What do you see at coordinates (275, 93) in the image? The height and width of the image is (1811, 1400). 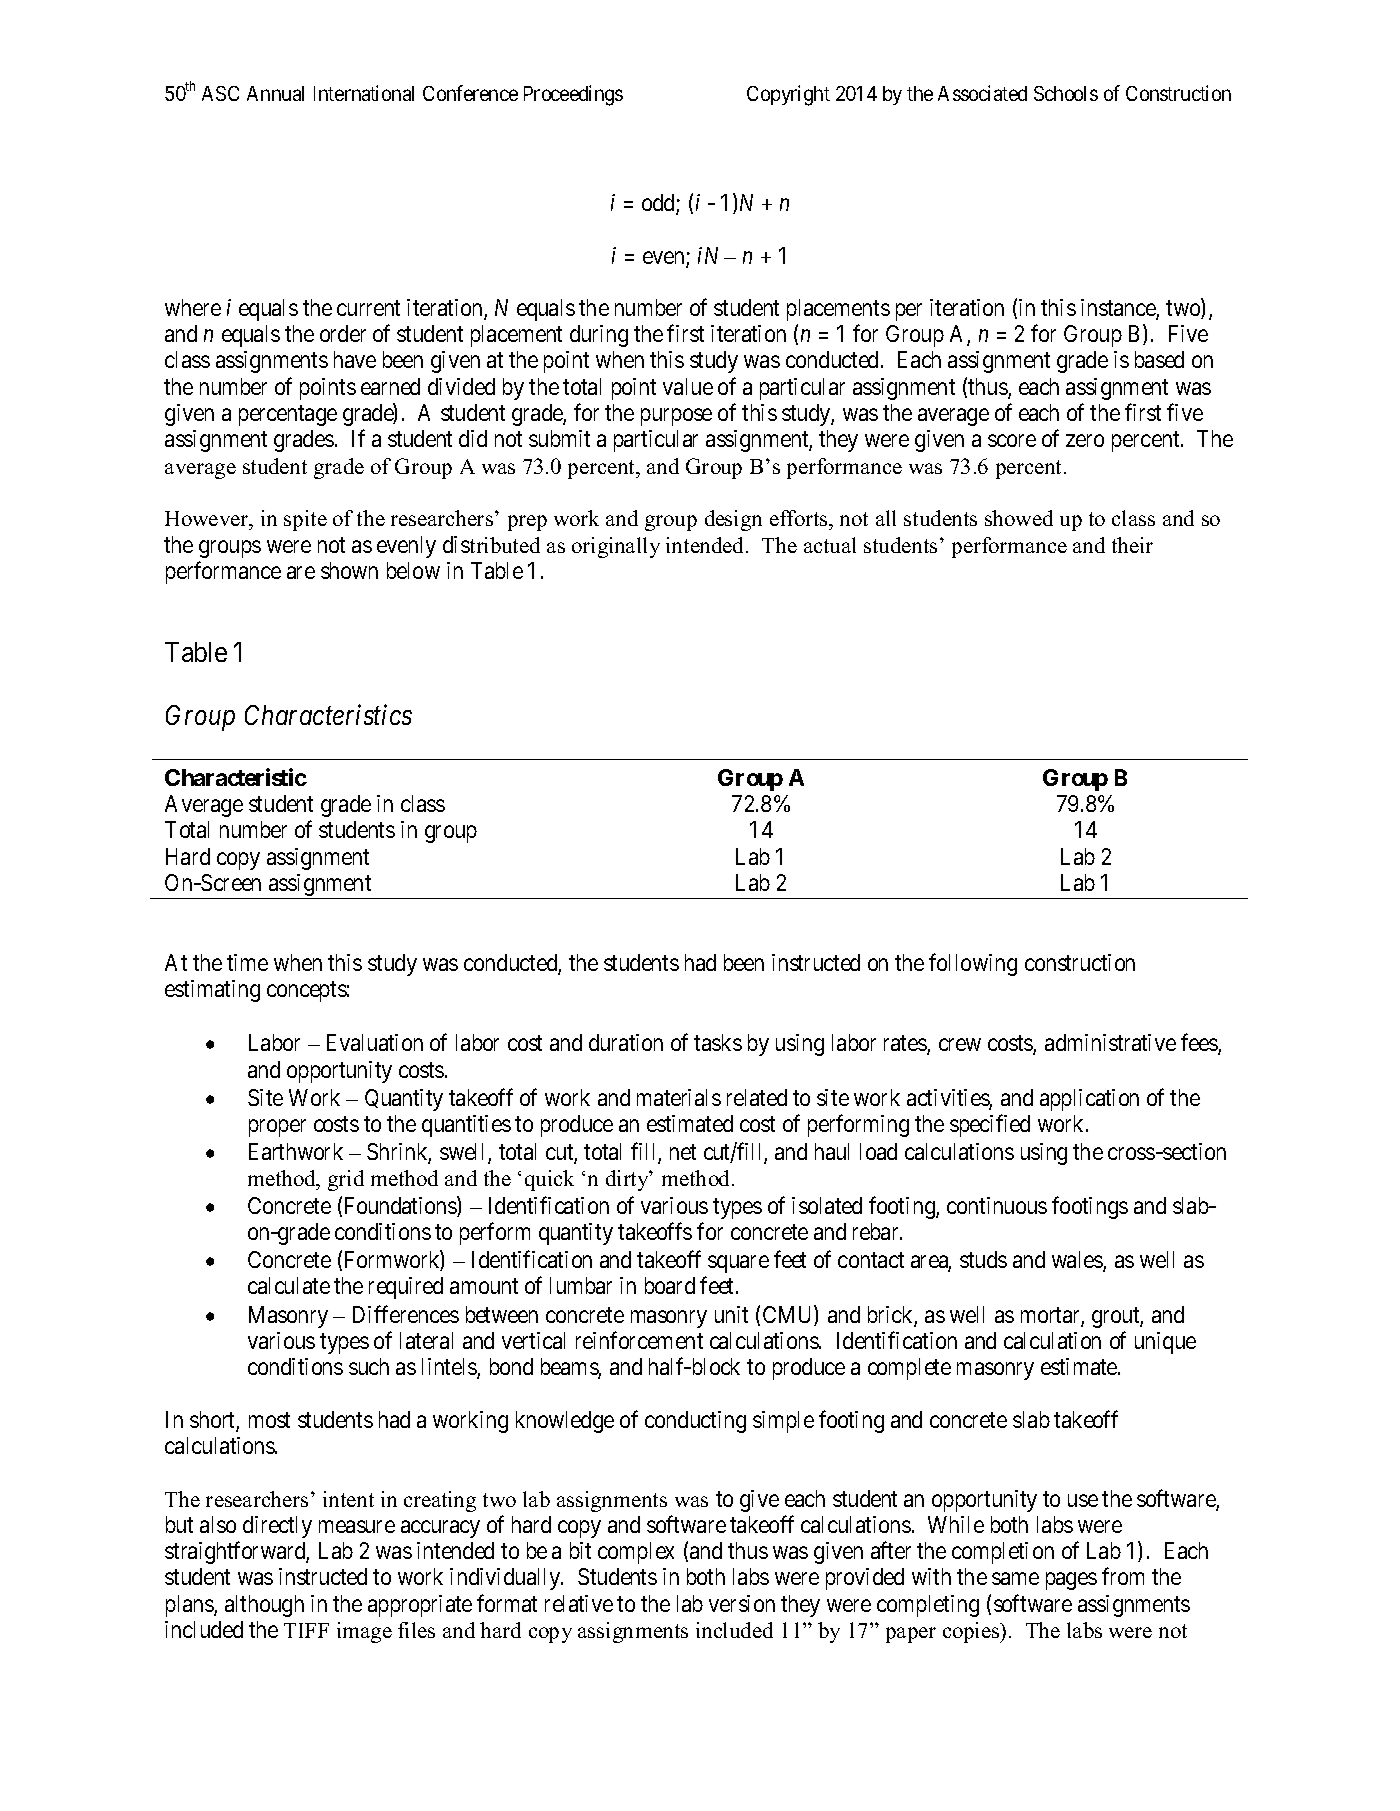 I see `Annual` at bounding box center [275, 93].
